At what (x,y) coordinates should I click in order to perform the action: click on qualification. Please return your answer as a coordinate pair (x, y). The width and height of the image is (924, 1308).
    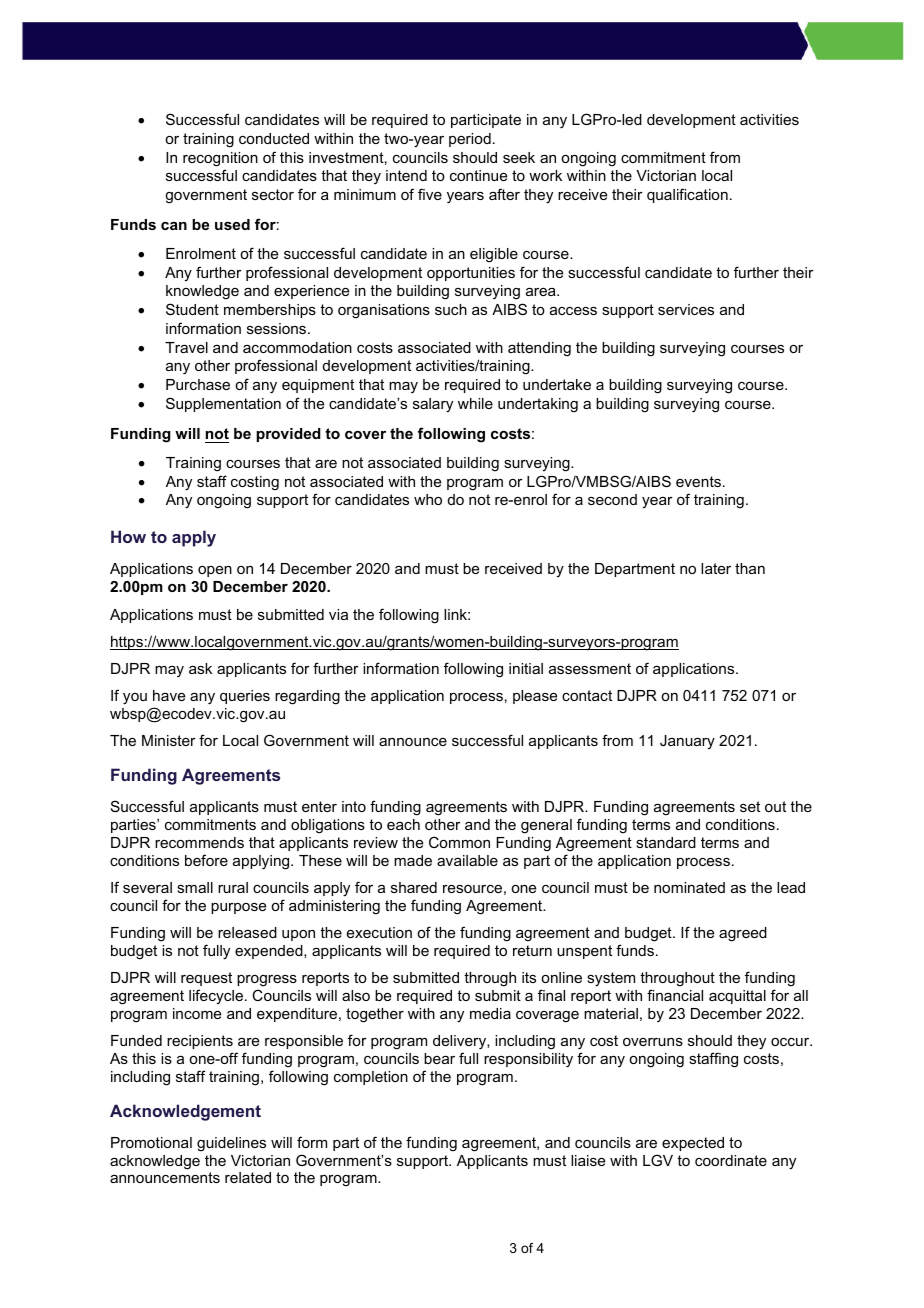
    Looking at the image, I should click on (687, 195).
